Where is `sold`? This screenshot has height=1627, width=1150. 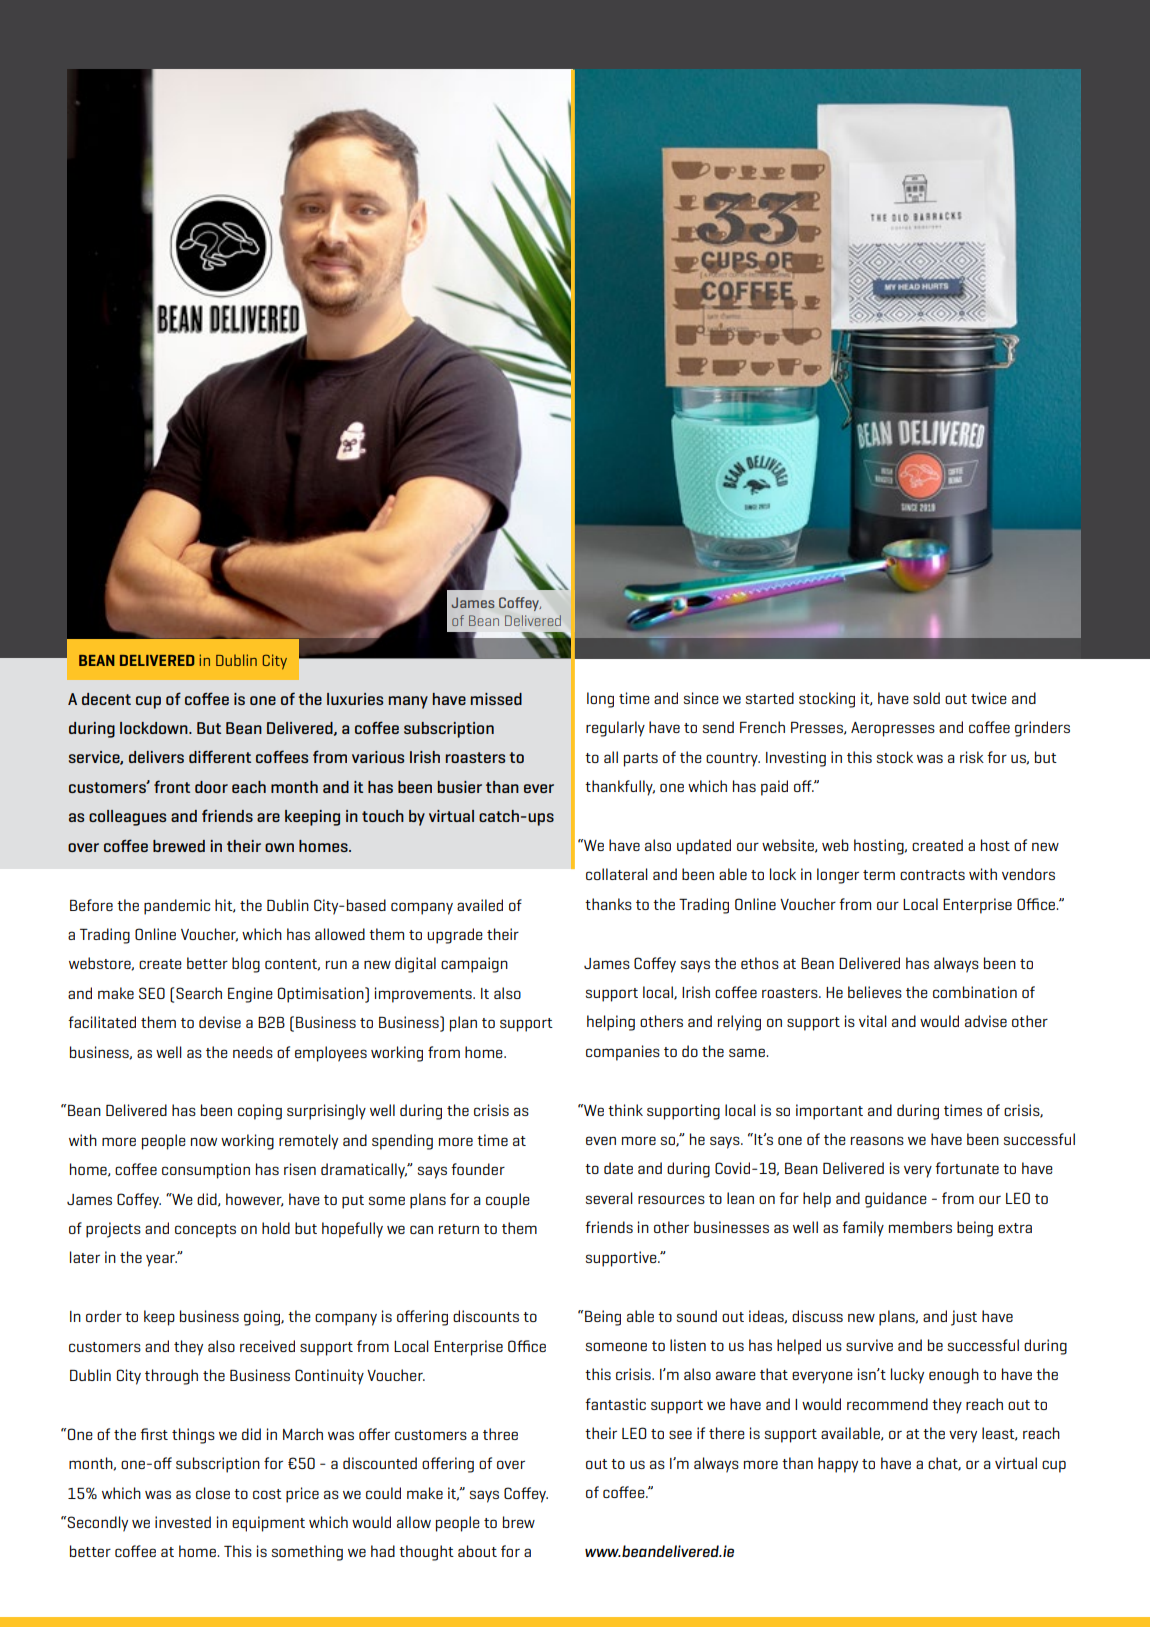
sold is located at coordinates (926, 698).
